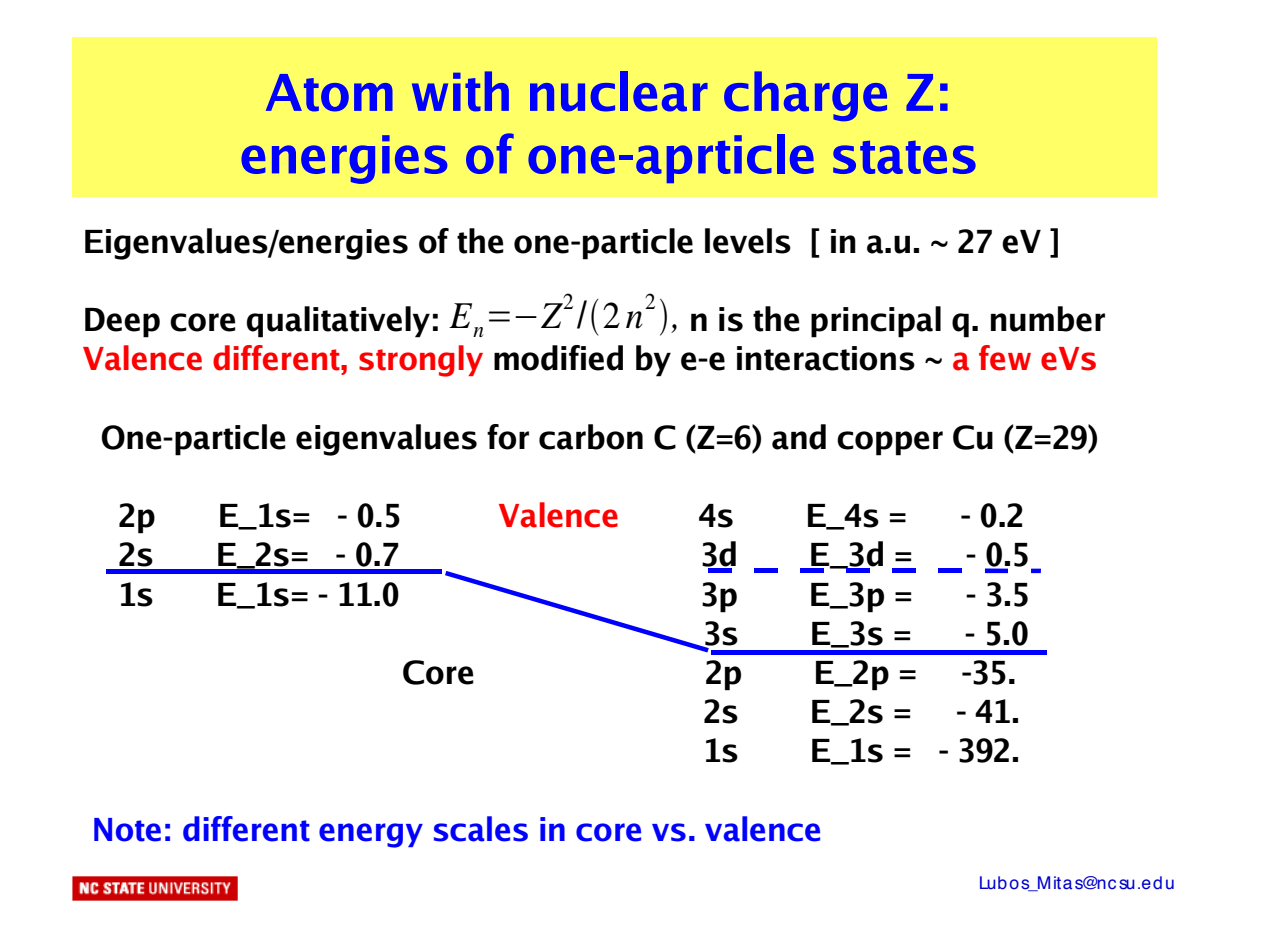  Describe the element at coordinates (329, 93) in the screenshot. I see `Atom` at that location.
